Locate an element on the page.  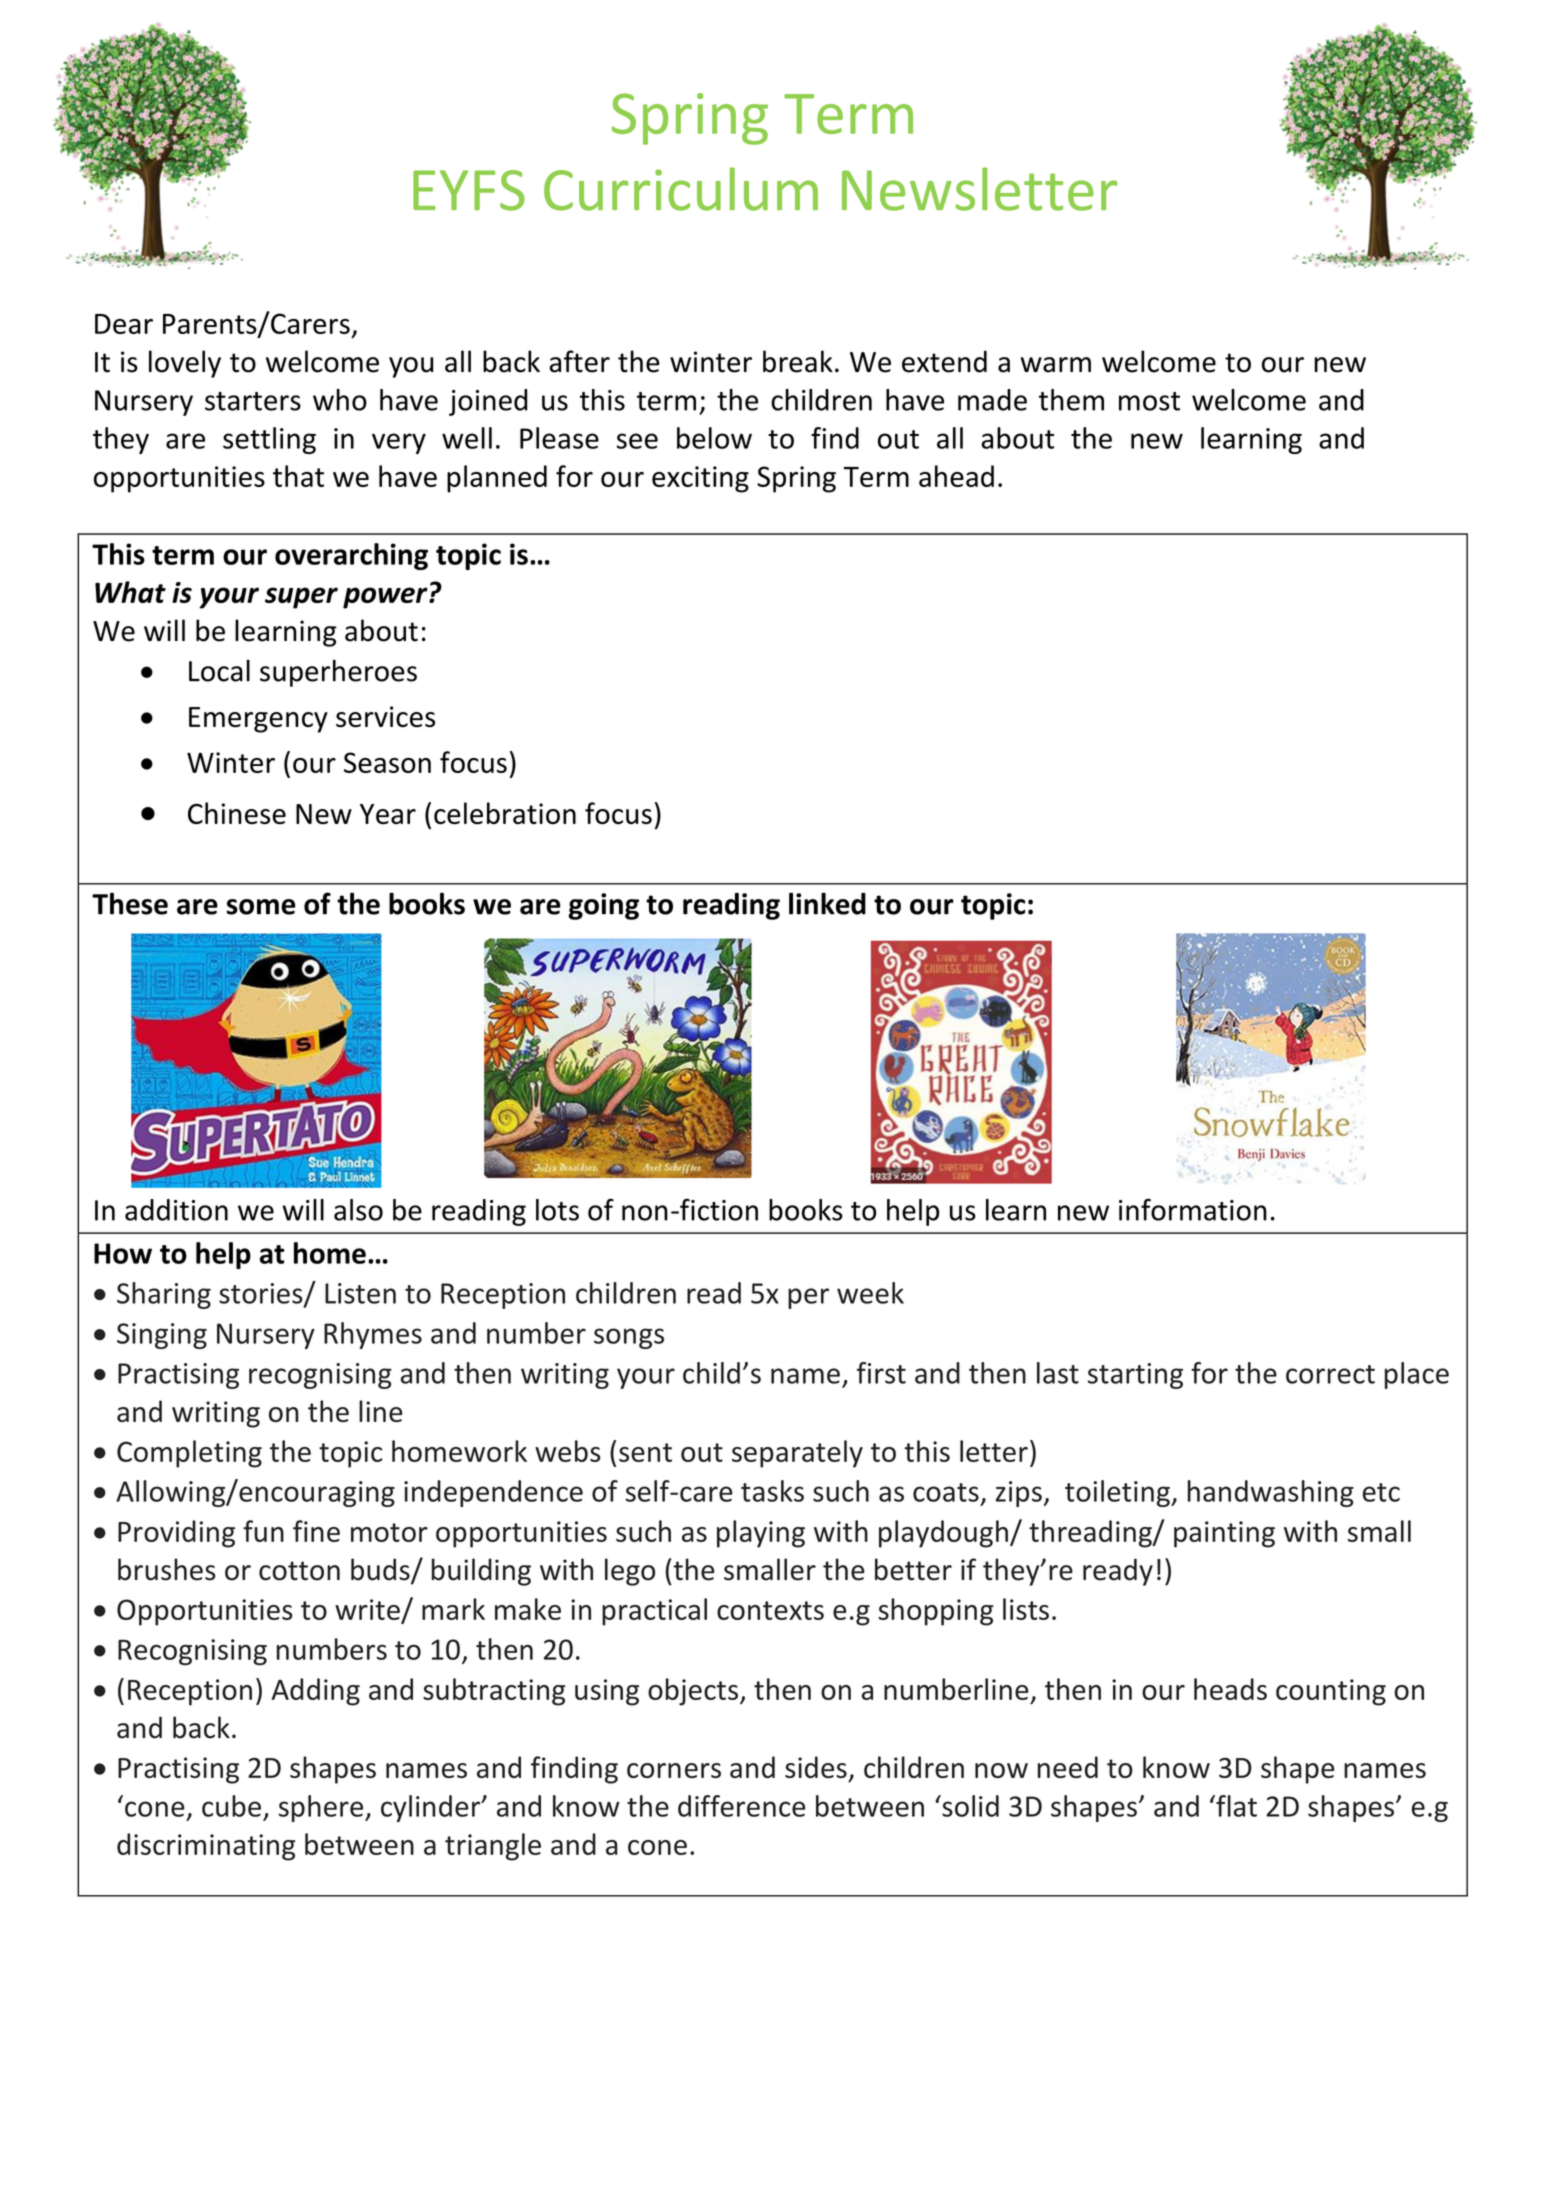
Dear is located at coordinates (124, 324).
